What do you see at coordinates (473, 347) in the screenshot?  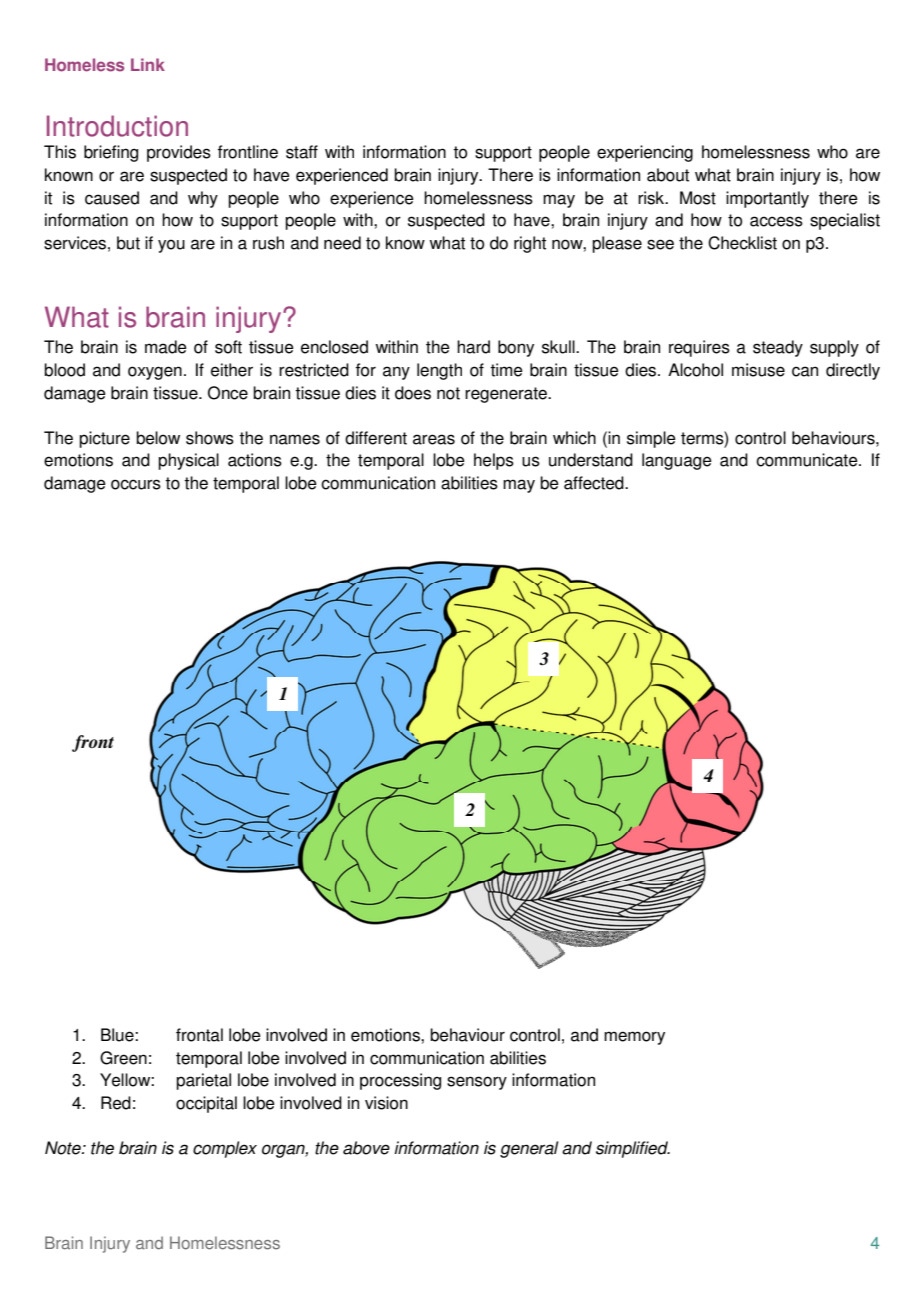 I see `hard` at bounding box center [473, 347].
